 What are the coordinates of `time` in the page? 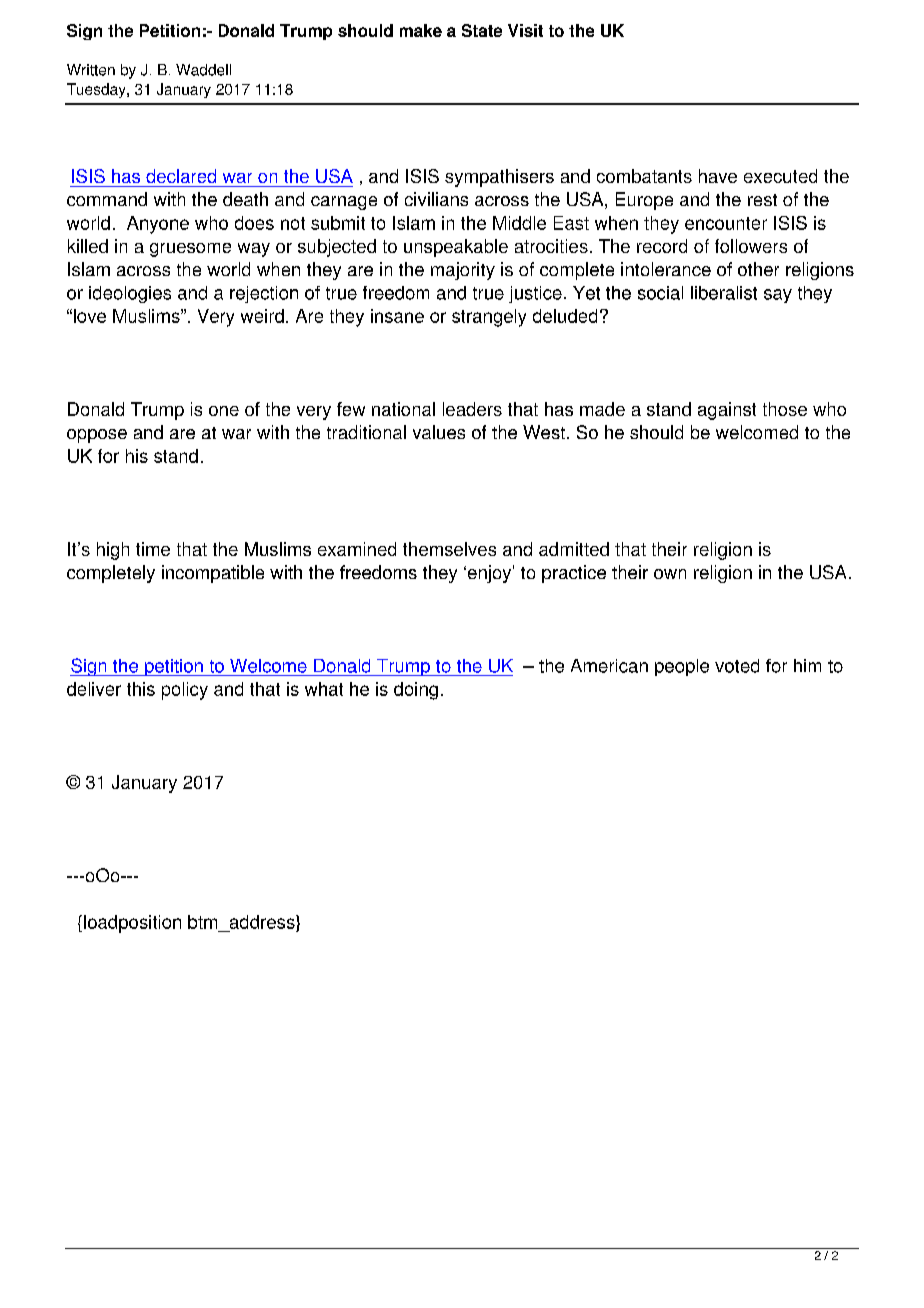 It's located at (153, 549).
